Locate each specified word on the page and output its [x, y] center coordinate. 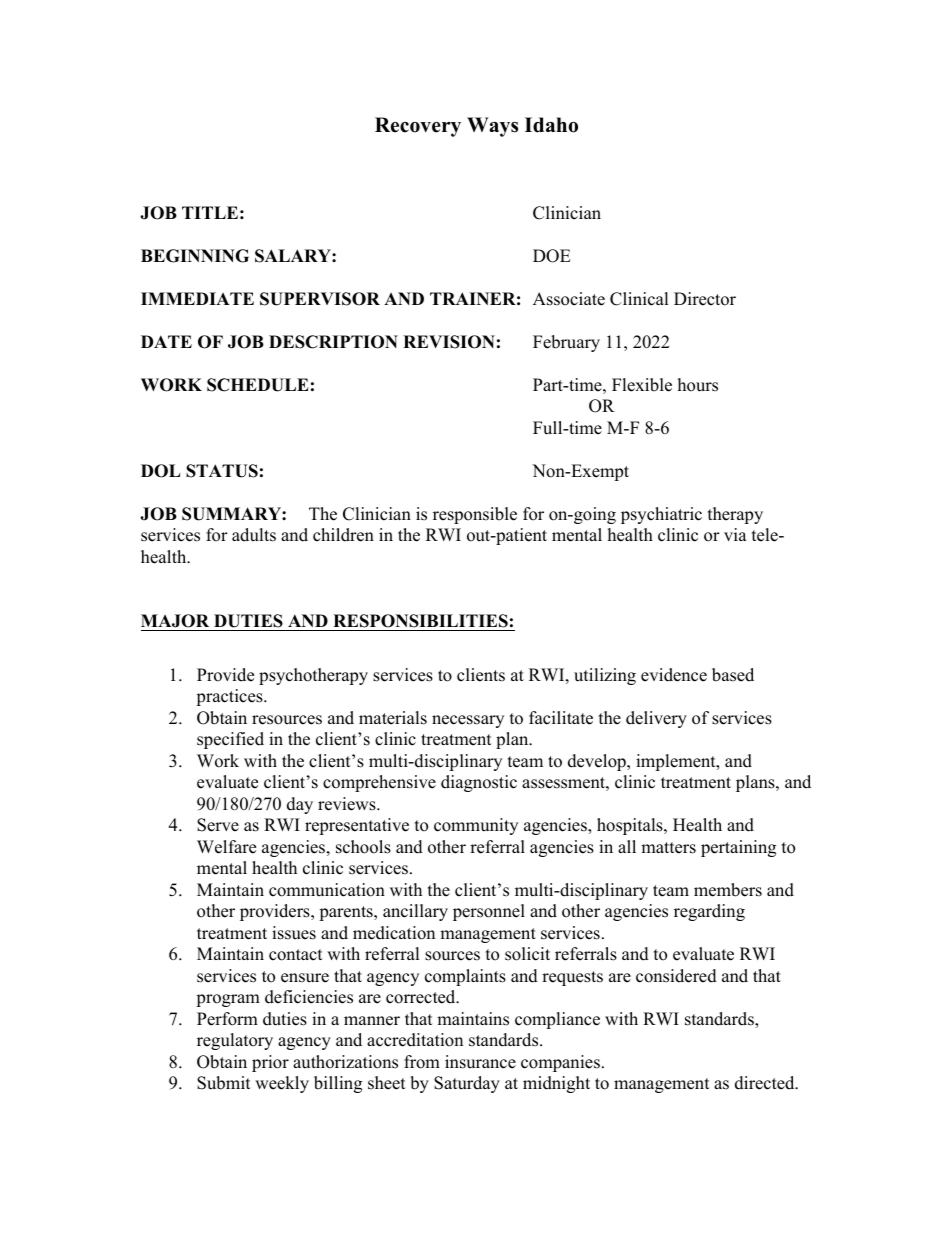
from [422, 1062]
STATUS [222, 471]
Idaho [551, 125]
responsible [475, 515]
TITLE [210, 212]
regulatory [235, 1041]
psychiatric [661, 515]
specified [230, 740]
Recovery [418, 127]
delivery [656, 719]
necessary [468, 721]
